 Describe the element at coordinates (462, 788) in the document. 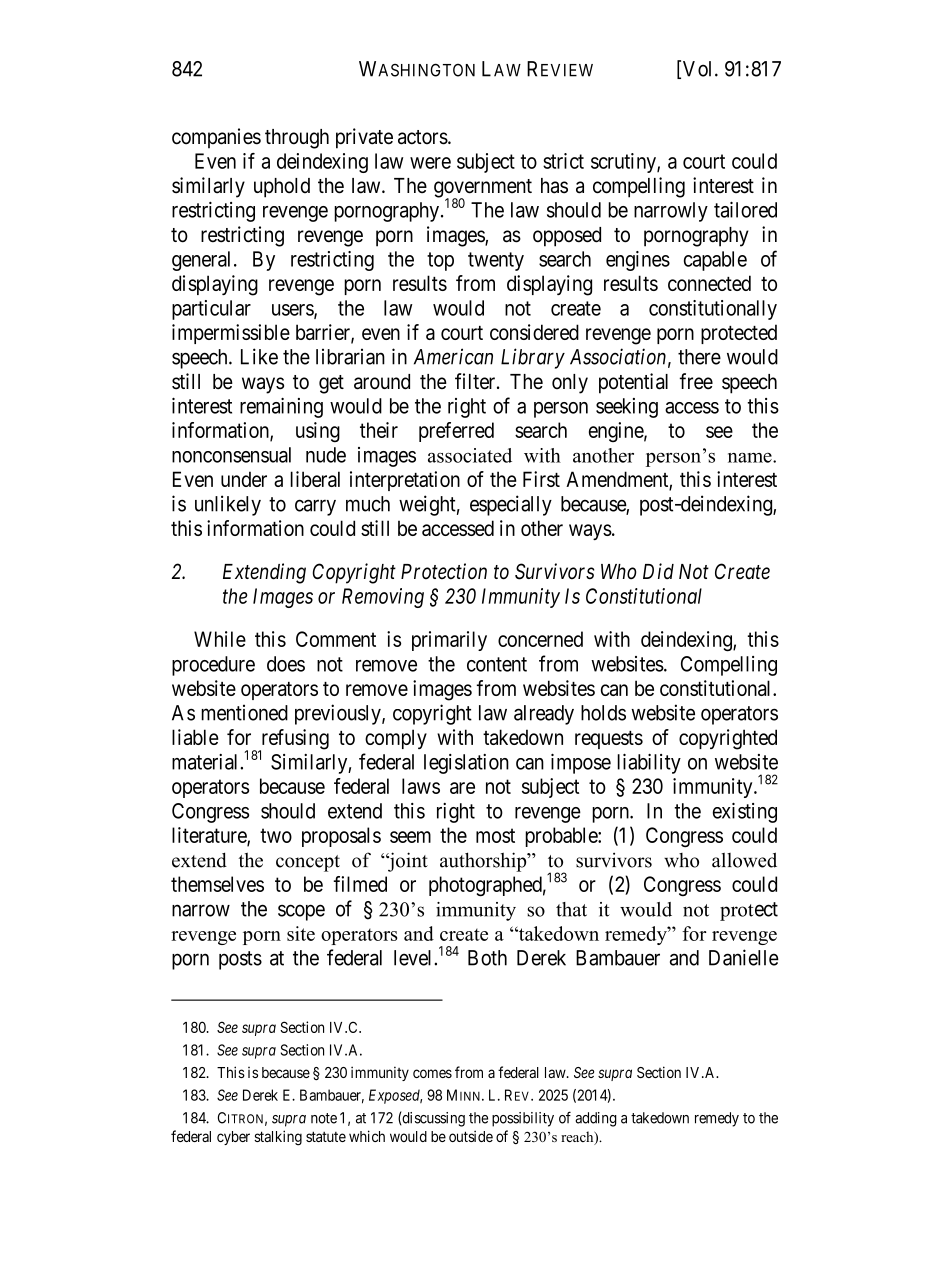

I see `are` at that location.
